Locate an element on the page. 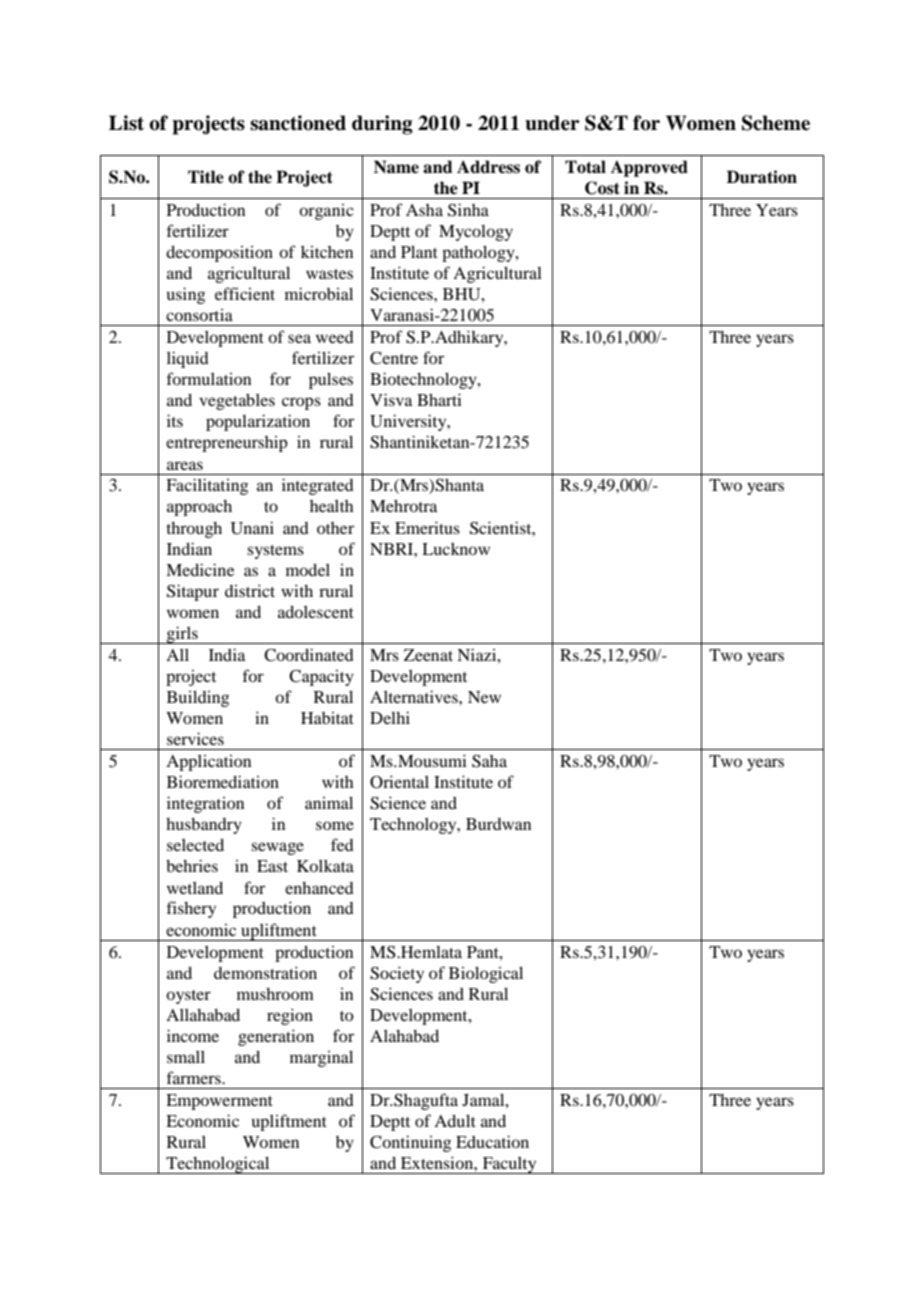  integration is located at coordinates (205, 804).
